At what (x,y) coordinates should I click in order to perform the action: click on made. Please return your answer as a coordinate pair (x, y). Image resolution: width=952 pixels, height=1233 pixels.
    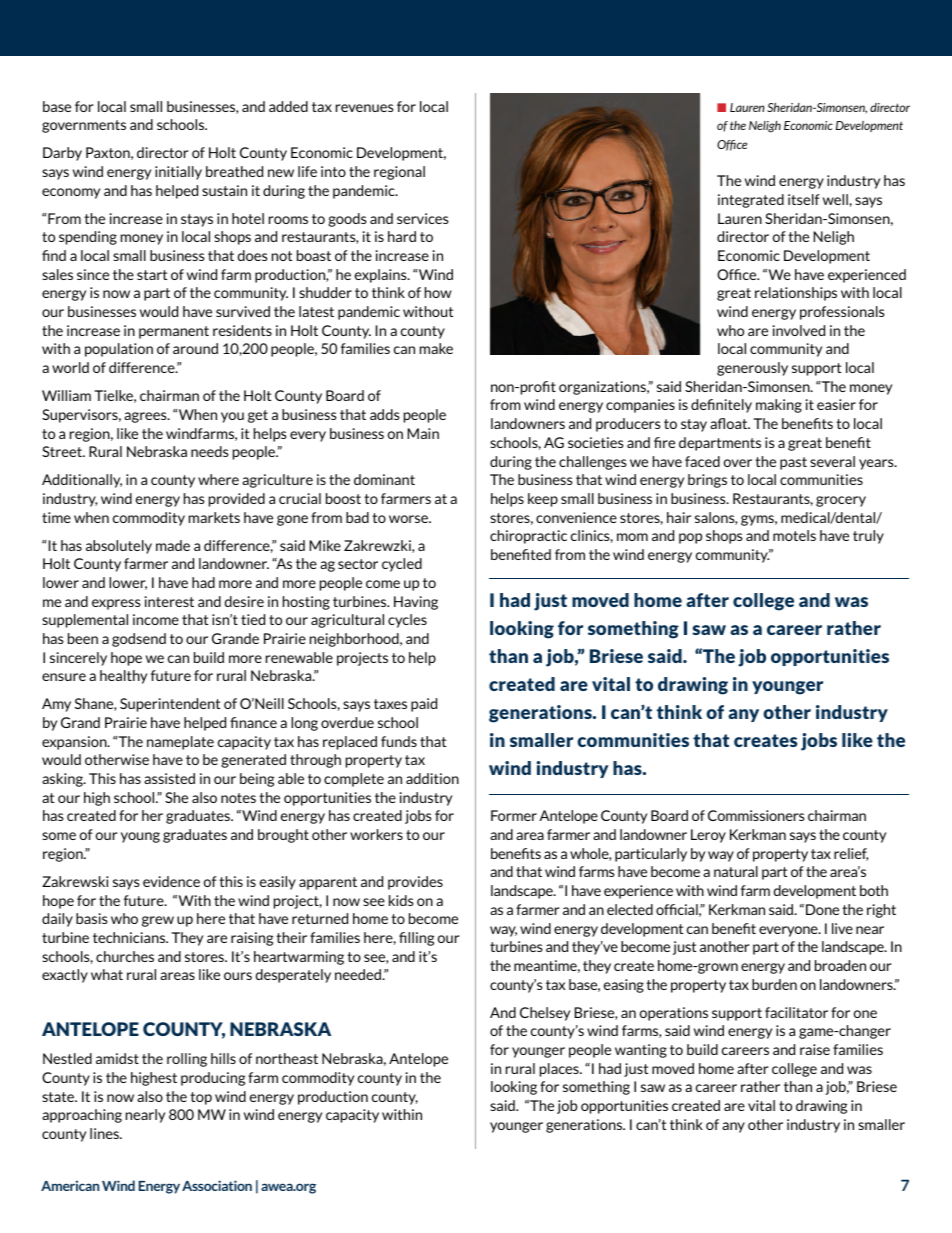
    Looking at the image, I should click on (173, 545).
